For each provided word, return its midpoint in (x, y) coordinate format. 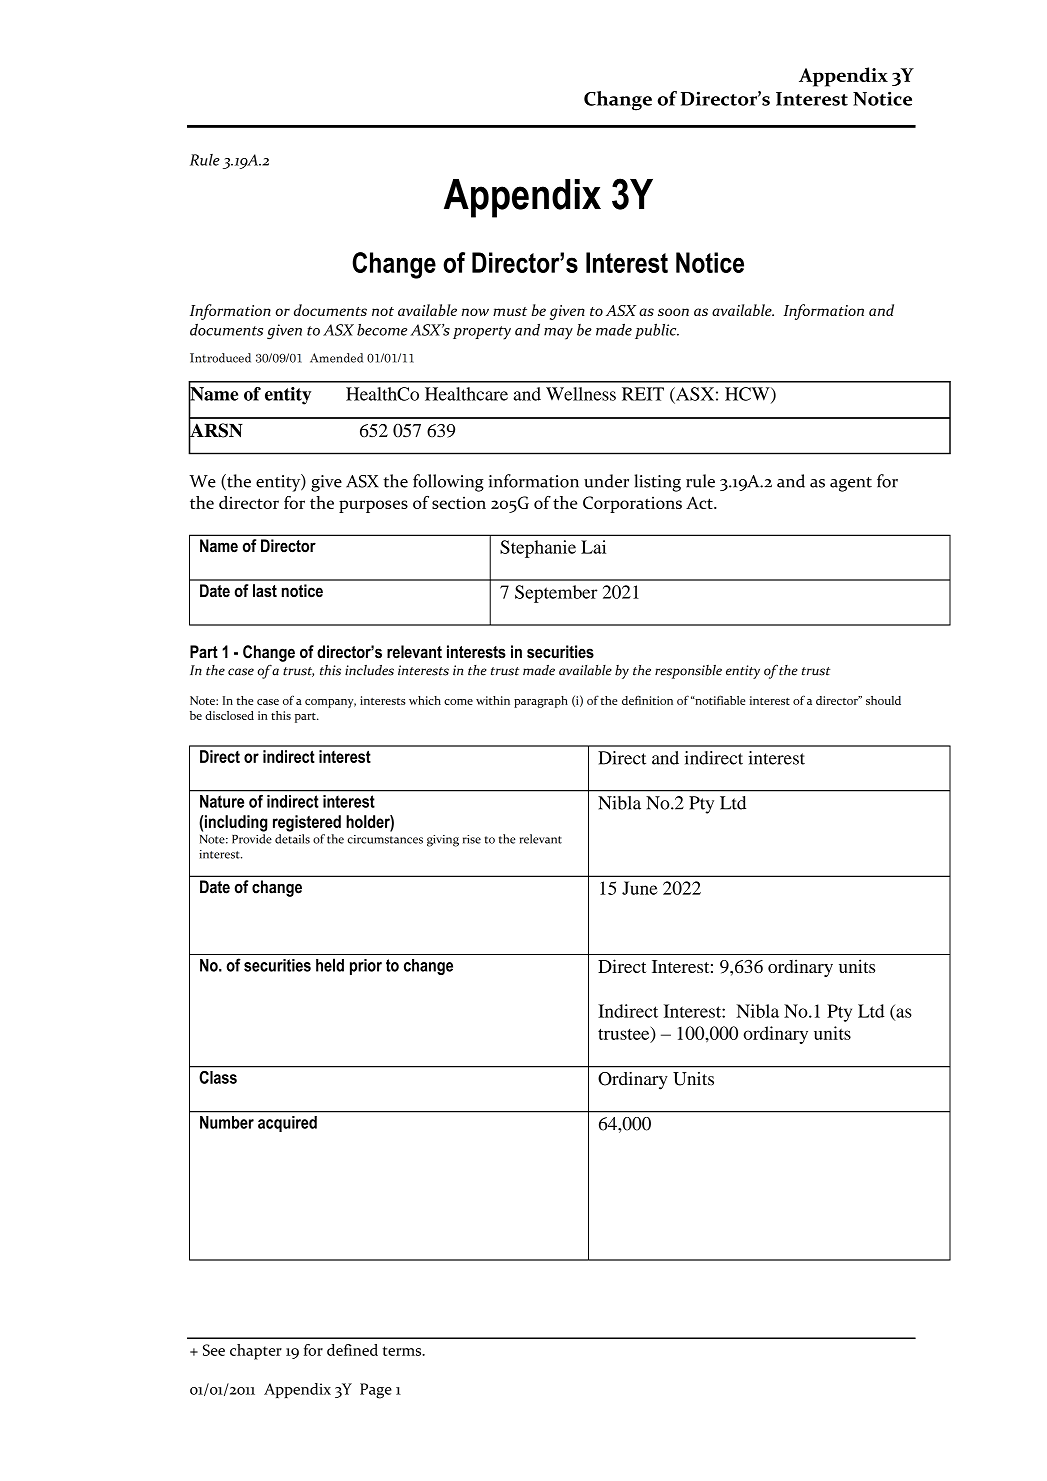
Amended (336, 358)
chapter (256, 1352)
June (640, 888)
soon (673, 312)
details (292, 839)
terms (403, 1351)
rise (472, 839)
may (558, 334)
